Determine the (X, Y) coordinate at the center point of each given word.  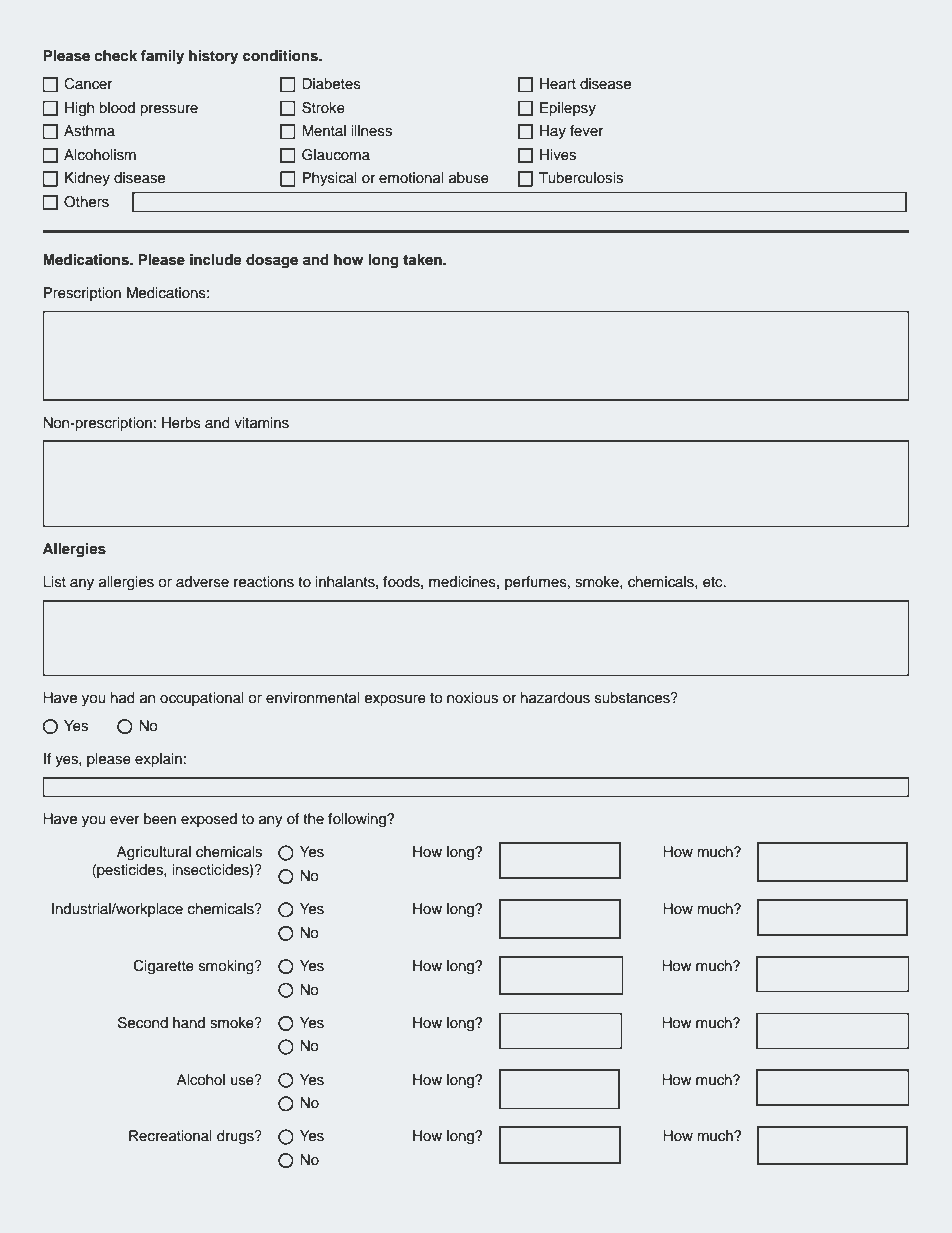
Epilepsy (568, 109)
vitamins (261, 423)
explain (158, 760)
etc (714, 582)
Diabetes (331, 84)
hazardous (555, 698)
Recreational (170, 1136)
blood (117, 107)
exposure (395, 700)
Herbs (181, 423)
